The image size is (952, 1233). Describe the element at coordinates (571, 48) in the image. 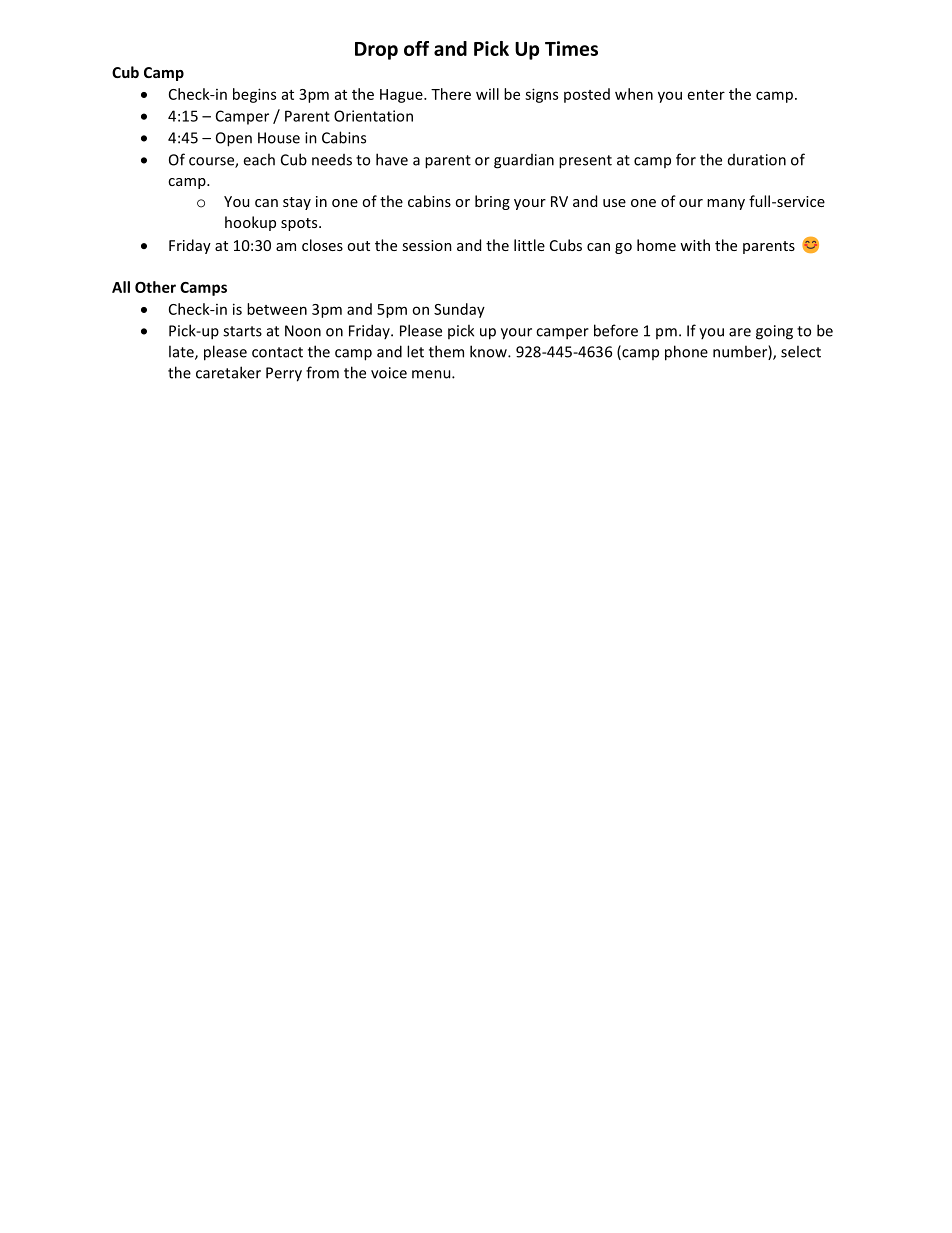

I see `Times` at that location.
